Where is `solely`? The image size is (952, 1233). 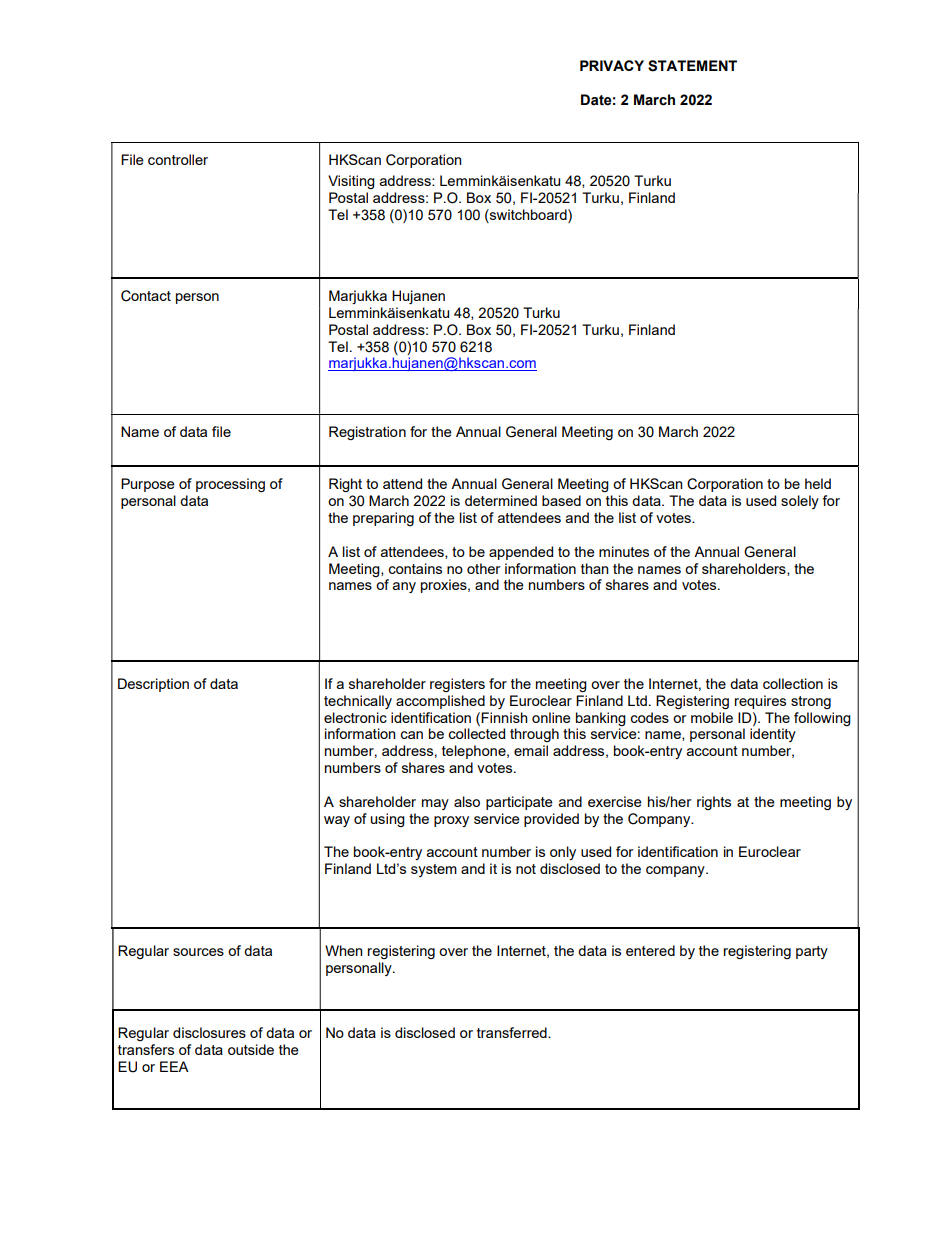 solely is located at coordinates (800, 502).
